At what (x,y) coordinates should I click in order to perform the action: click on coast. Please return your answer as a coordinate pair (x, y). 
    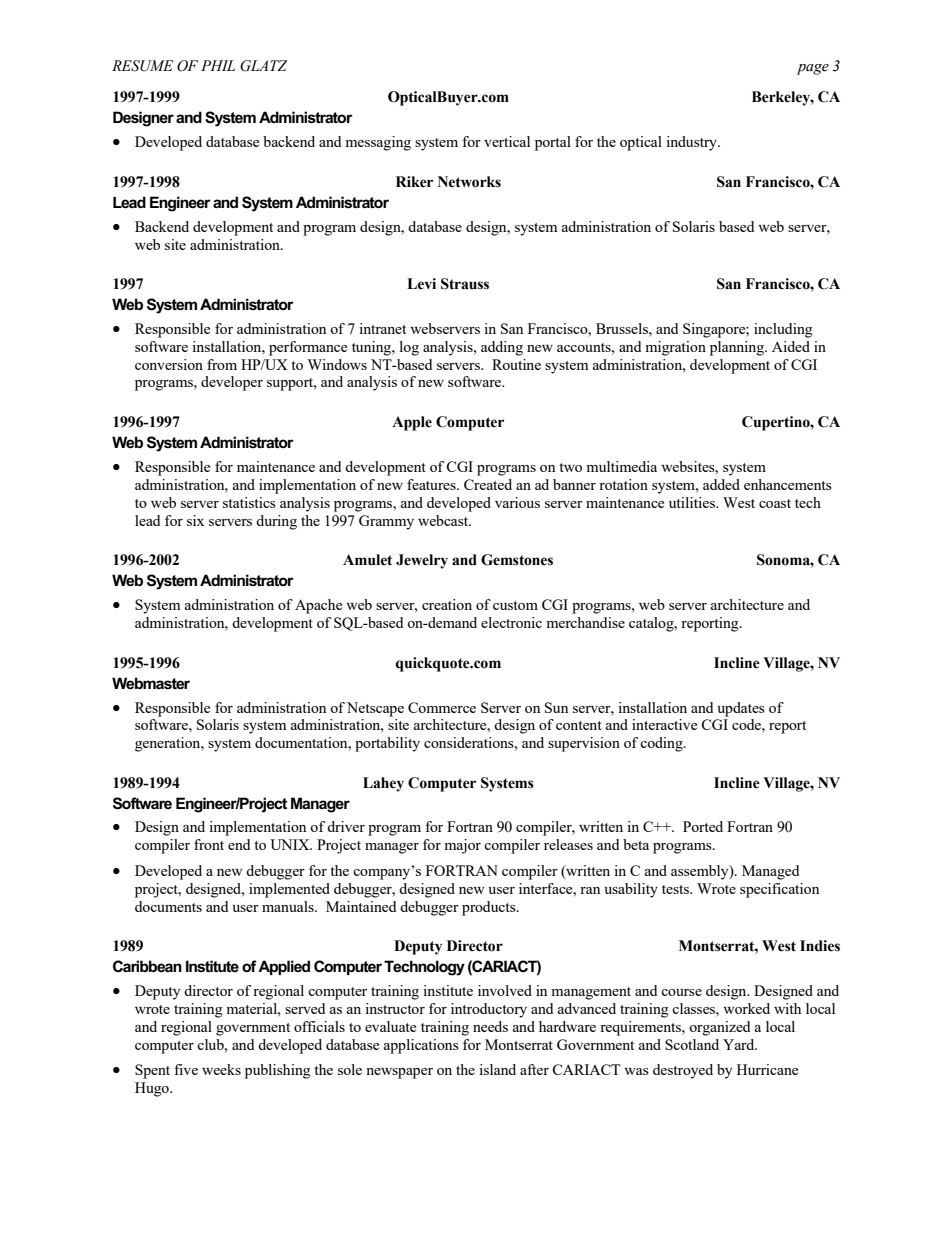
    Looking at the image, I should click on (775, 503).
